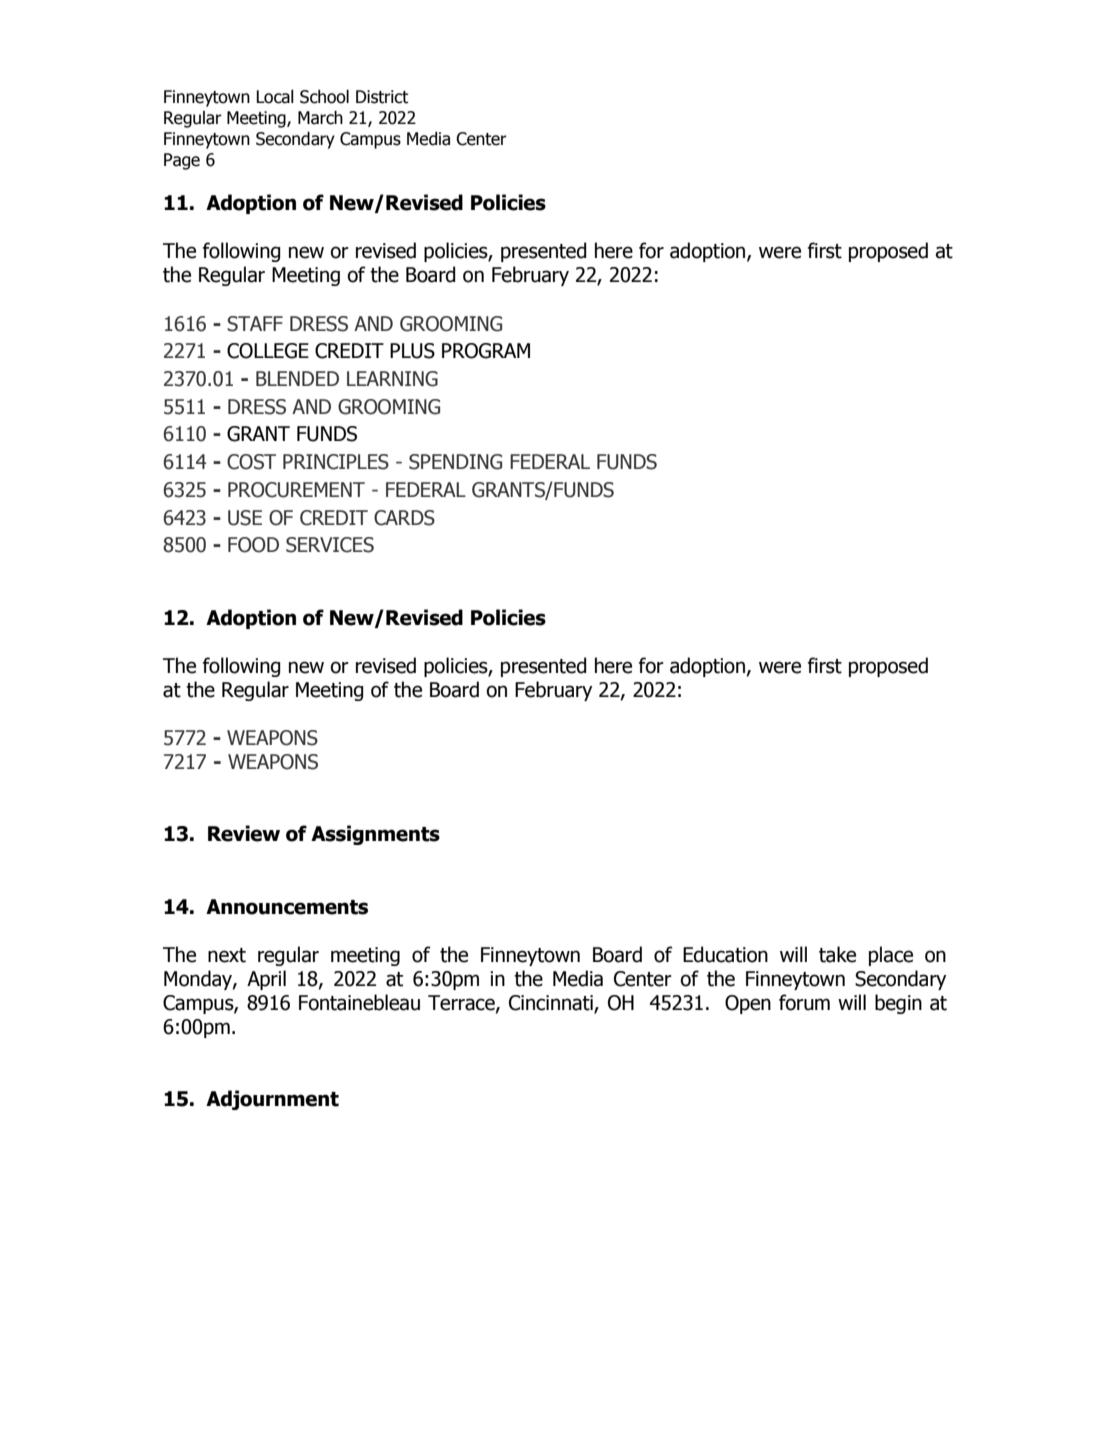 The height and width of the screenshot is (1437, 1110). I want to click on PROGRAM, so click(486, 351).
